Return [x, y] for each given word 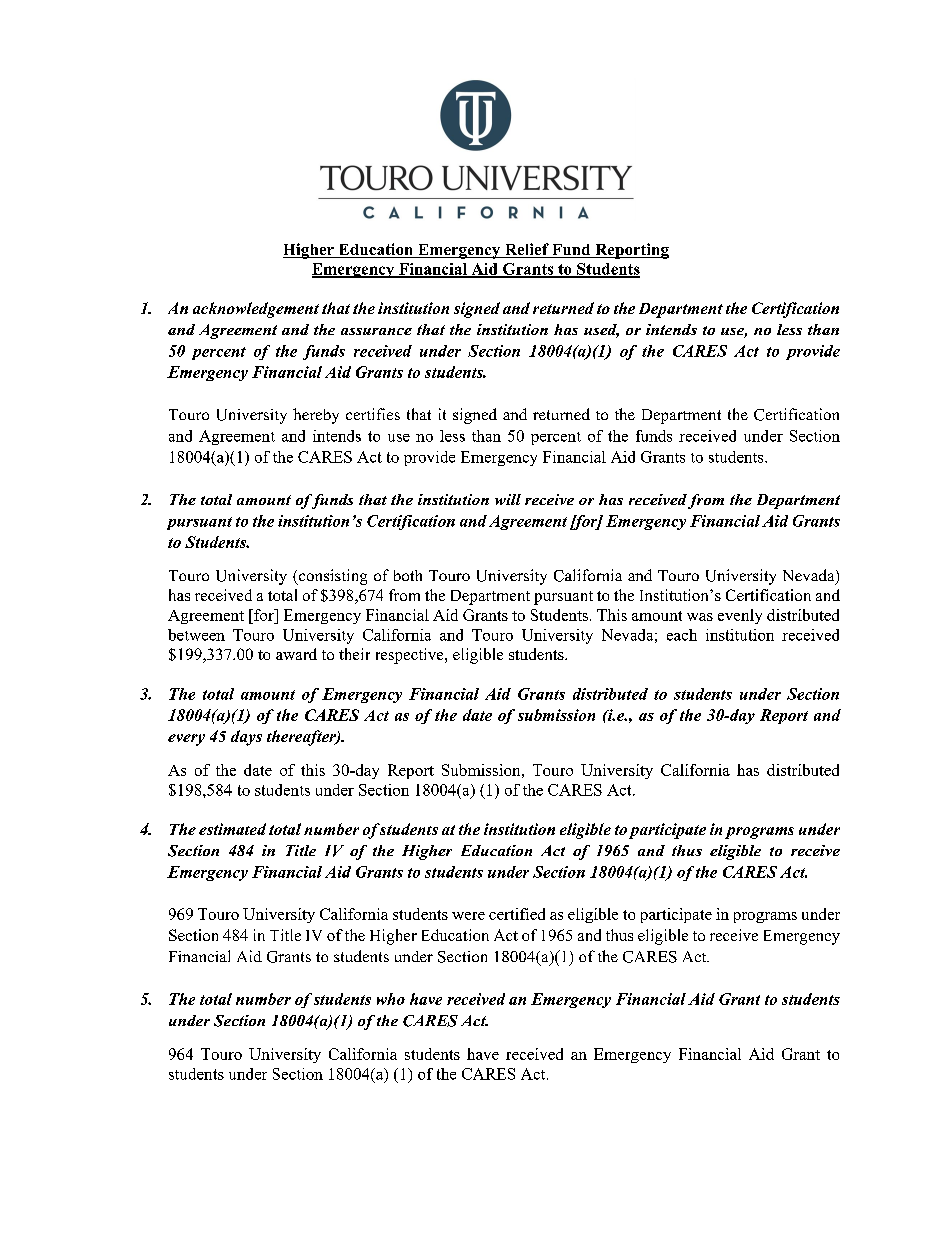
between [196, 635]
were [468, 916]
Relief [527, 250]
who [391, 999]
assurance [376, 331]
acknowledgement [256, 310]
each [682, 635]
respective [411, 656]
